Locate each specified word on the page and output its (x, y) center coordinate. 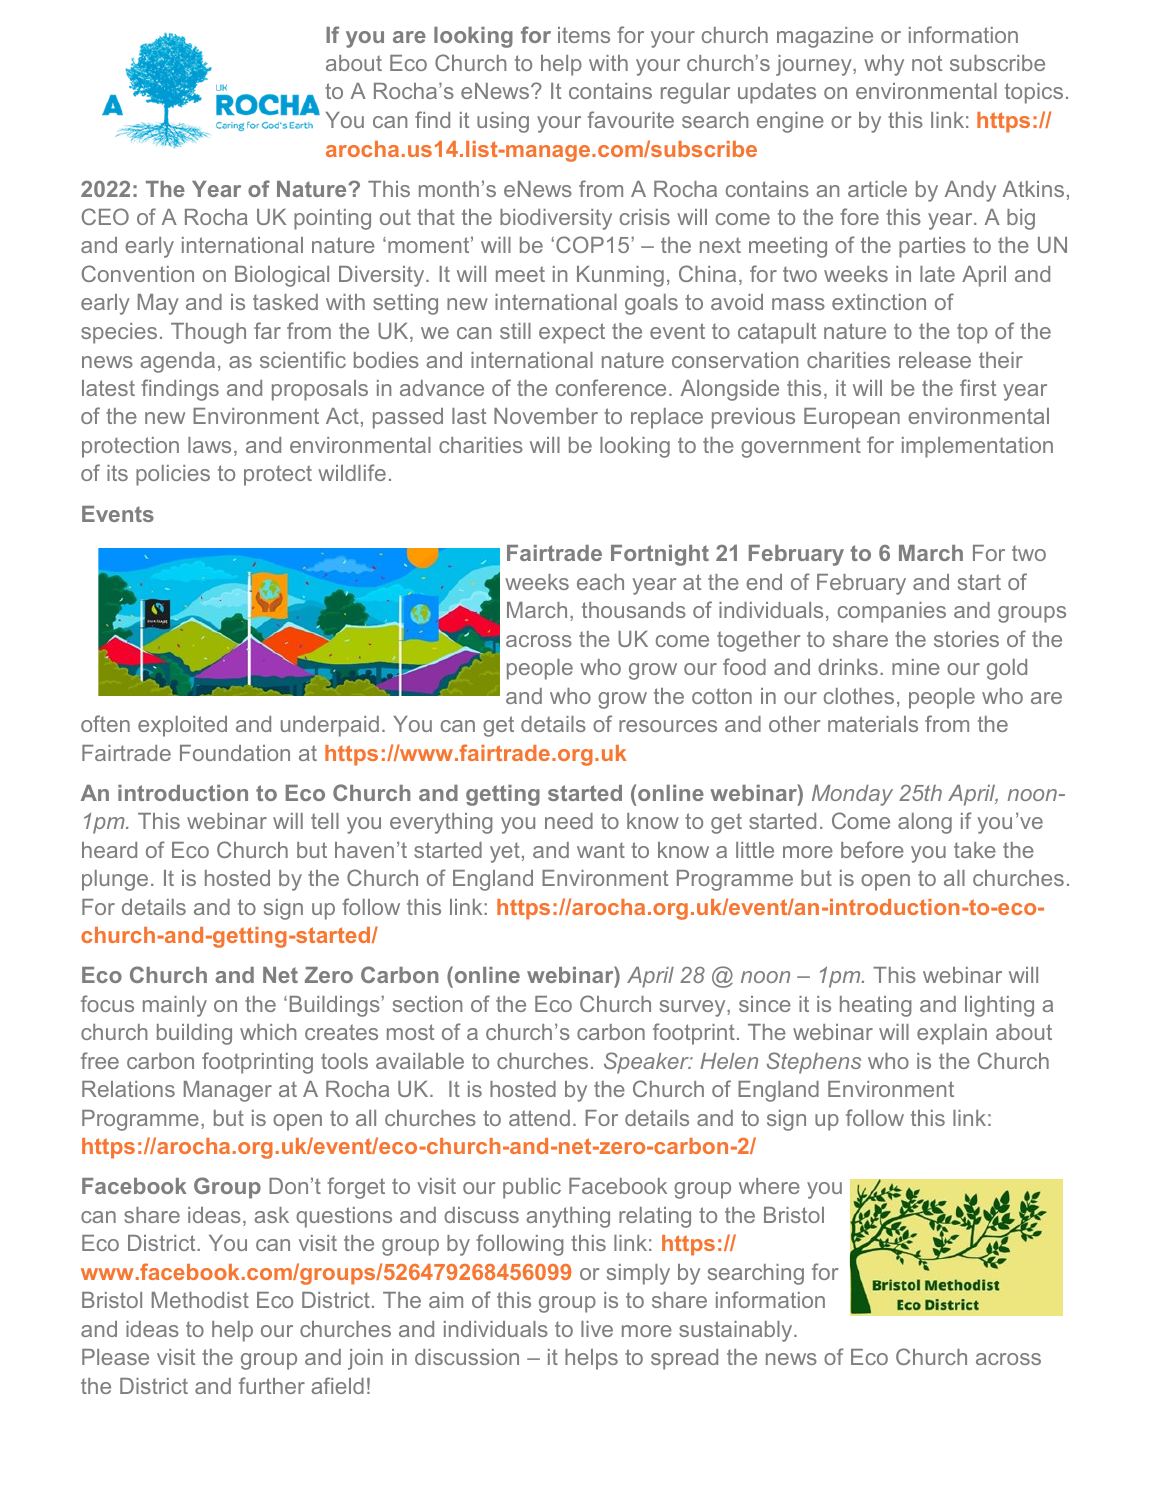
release (935, 360)
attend (539, 1118)
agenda (177, 362)
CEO (105, 216)
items (584, 35)
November (546, 416)
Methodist (200, 1300)
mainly (175, 1006)
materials (873, 724)
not (927, 63)
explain (952, 1034)
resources (668, 726)
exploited (182, 726)
